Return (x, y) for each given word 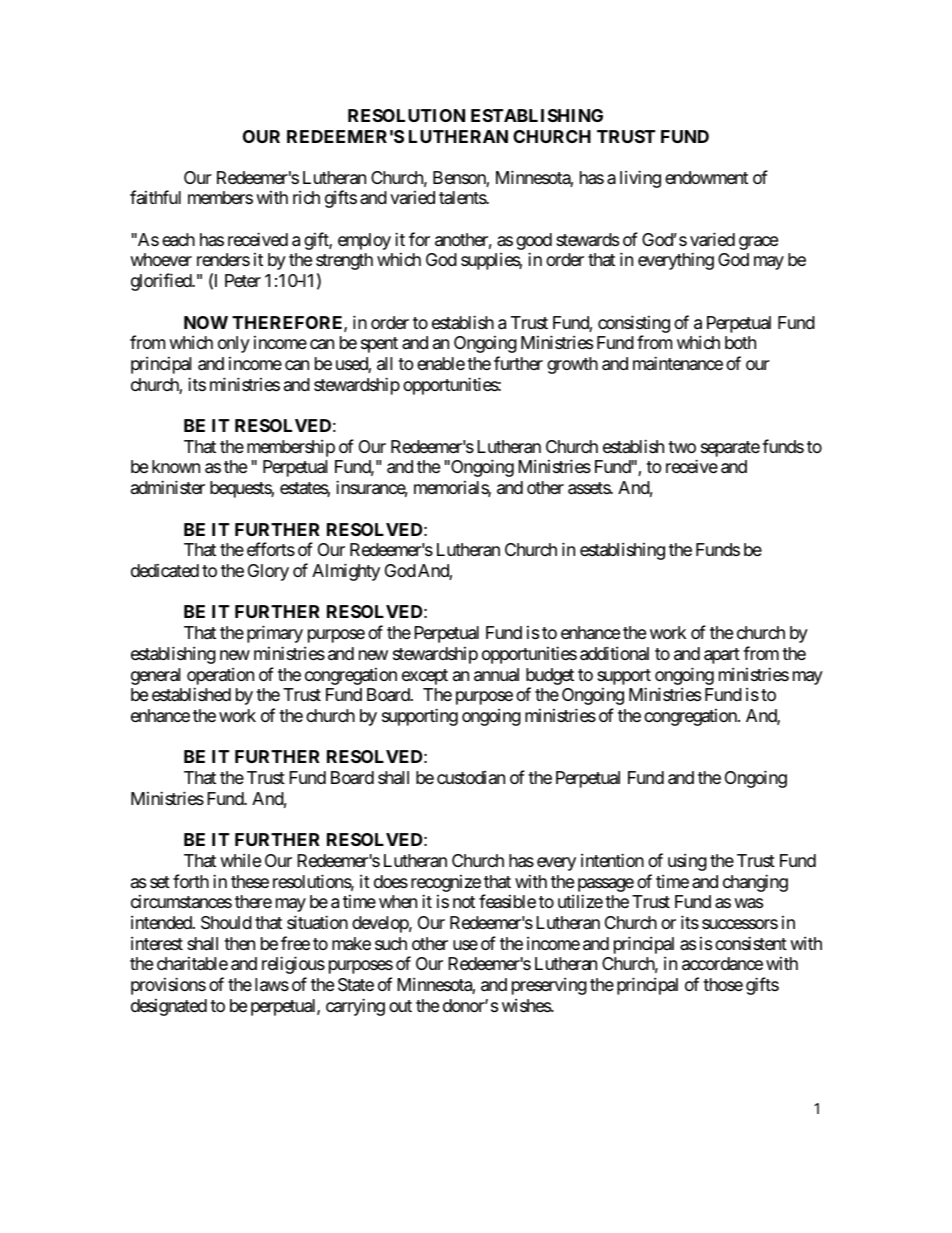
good (534, 243)
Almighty (346, 572)
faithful (155, 197)
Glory (268, 572)
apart (722, 656)
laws (272, 985)
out (400, 1006)
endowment (706, 177)
